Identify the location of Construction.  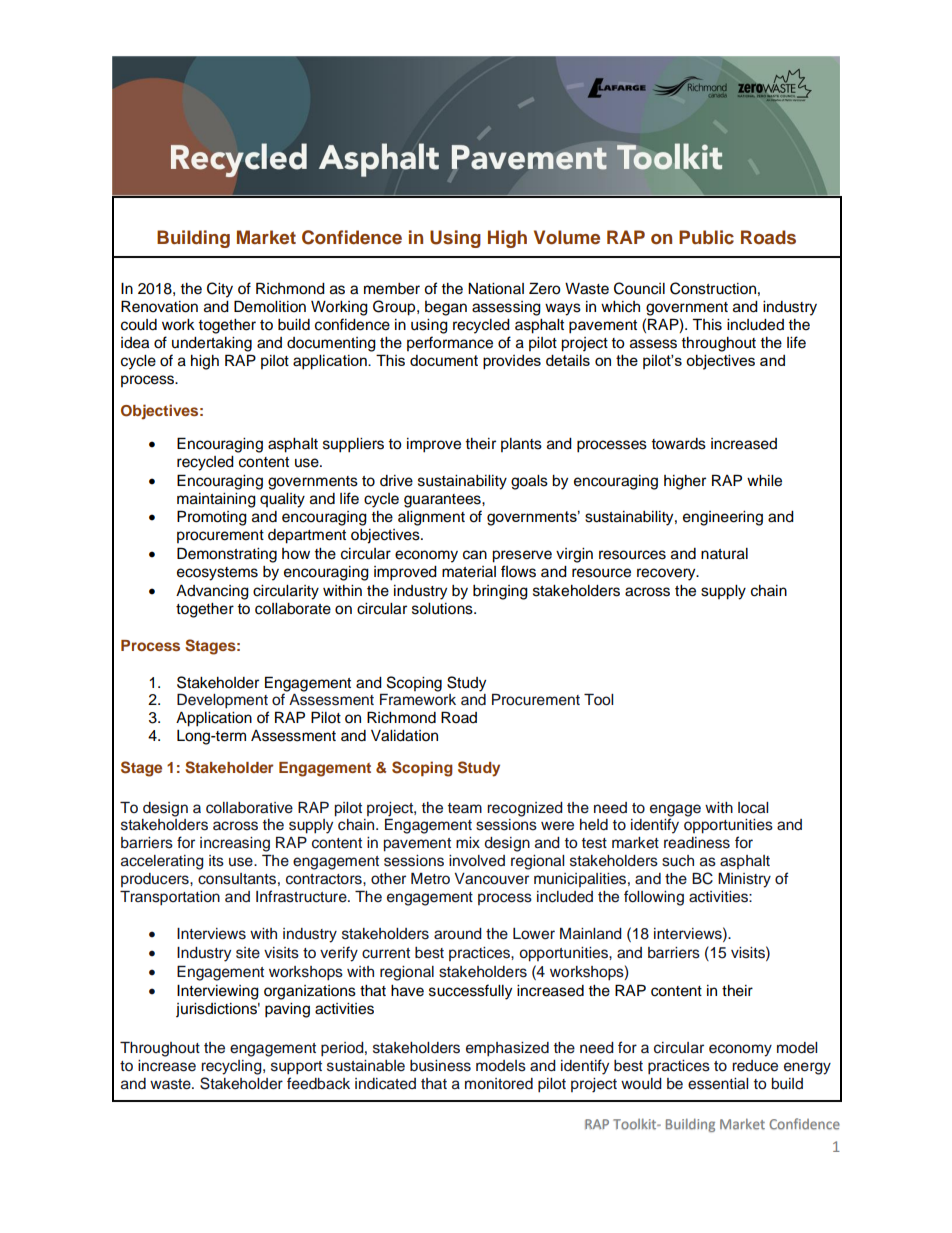
(713, 288).
